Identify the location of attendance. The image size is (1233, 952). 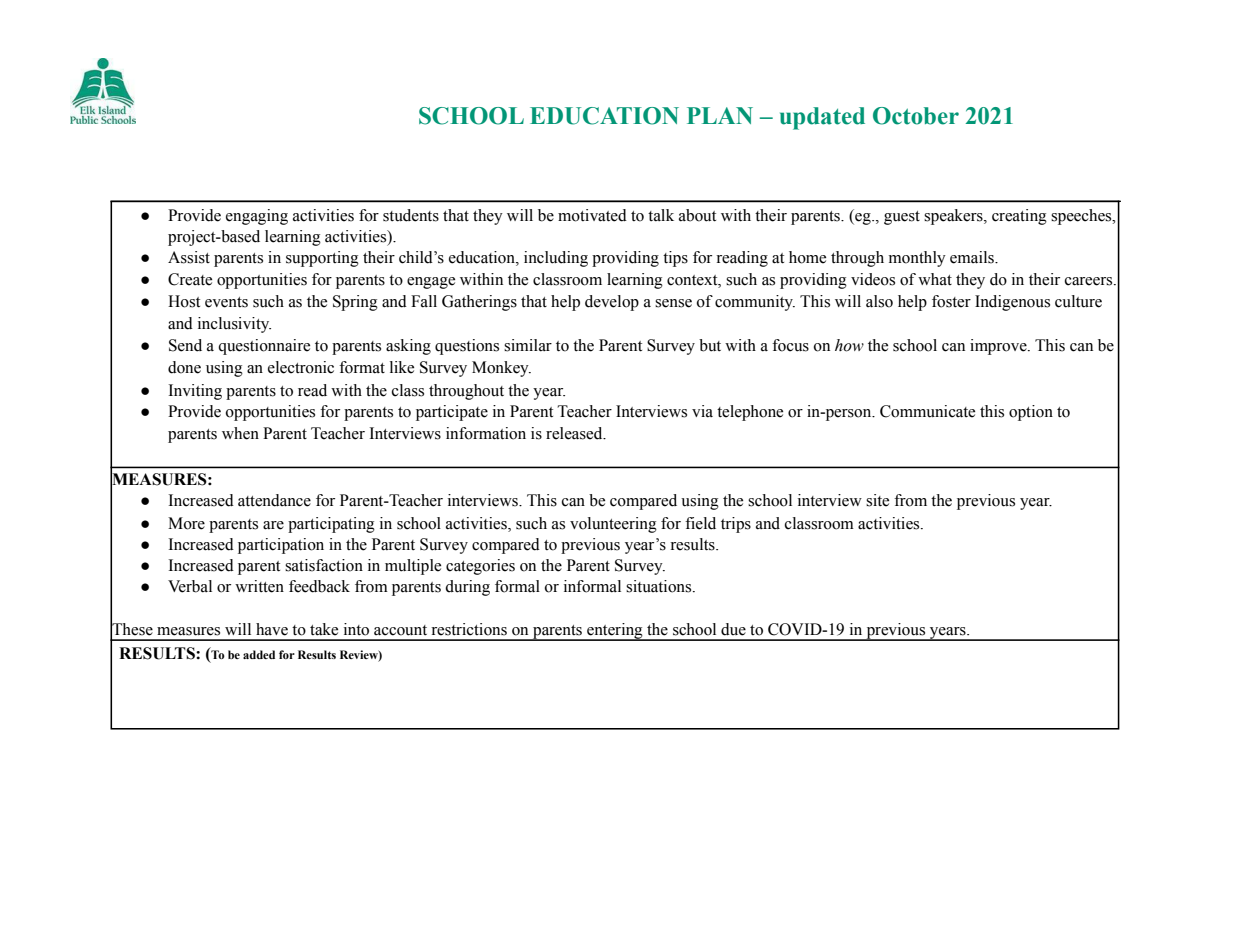
(274, 500).
